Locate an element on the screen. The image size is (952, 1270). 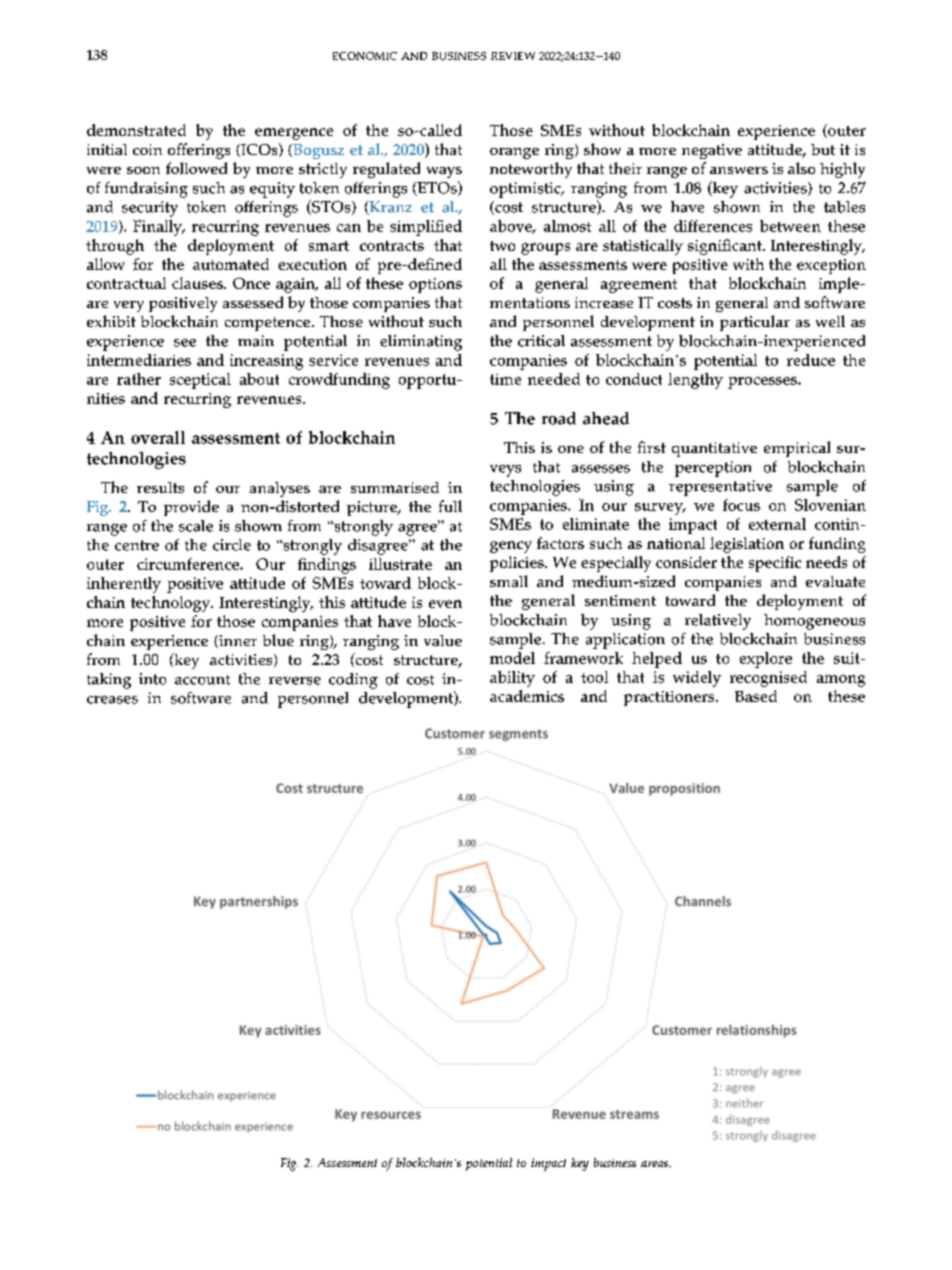
small is located at coordinates (509, 581).
